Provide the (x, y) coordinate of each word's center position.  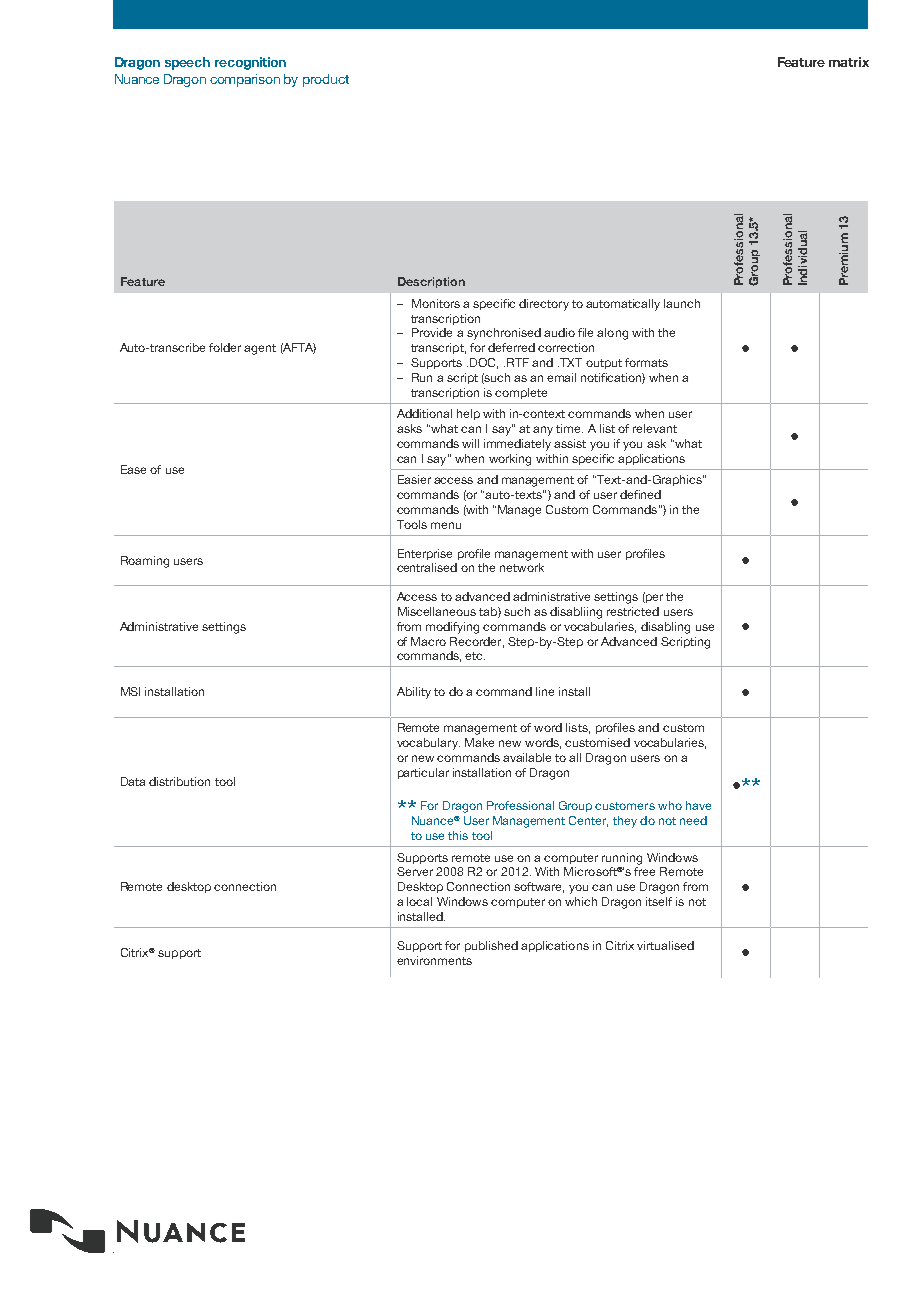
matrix (849, 62)
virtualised (665, 945)
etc (475, 656)
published (491, 946)
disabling (665, 628)
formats (646, 362)
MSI (130, 691)
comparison (245, 80)
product (326, 80)
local (419, 901)
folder (225, 347)
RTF (518, 362)
